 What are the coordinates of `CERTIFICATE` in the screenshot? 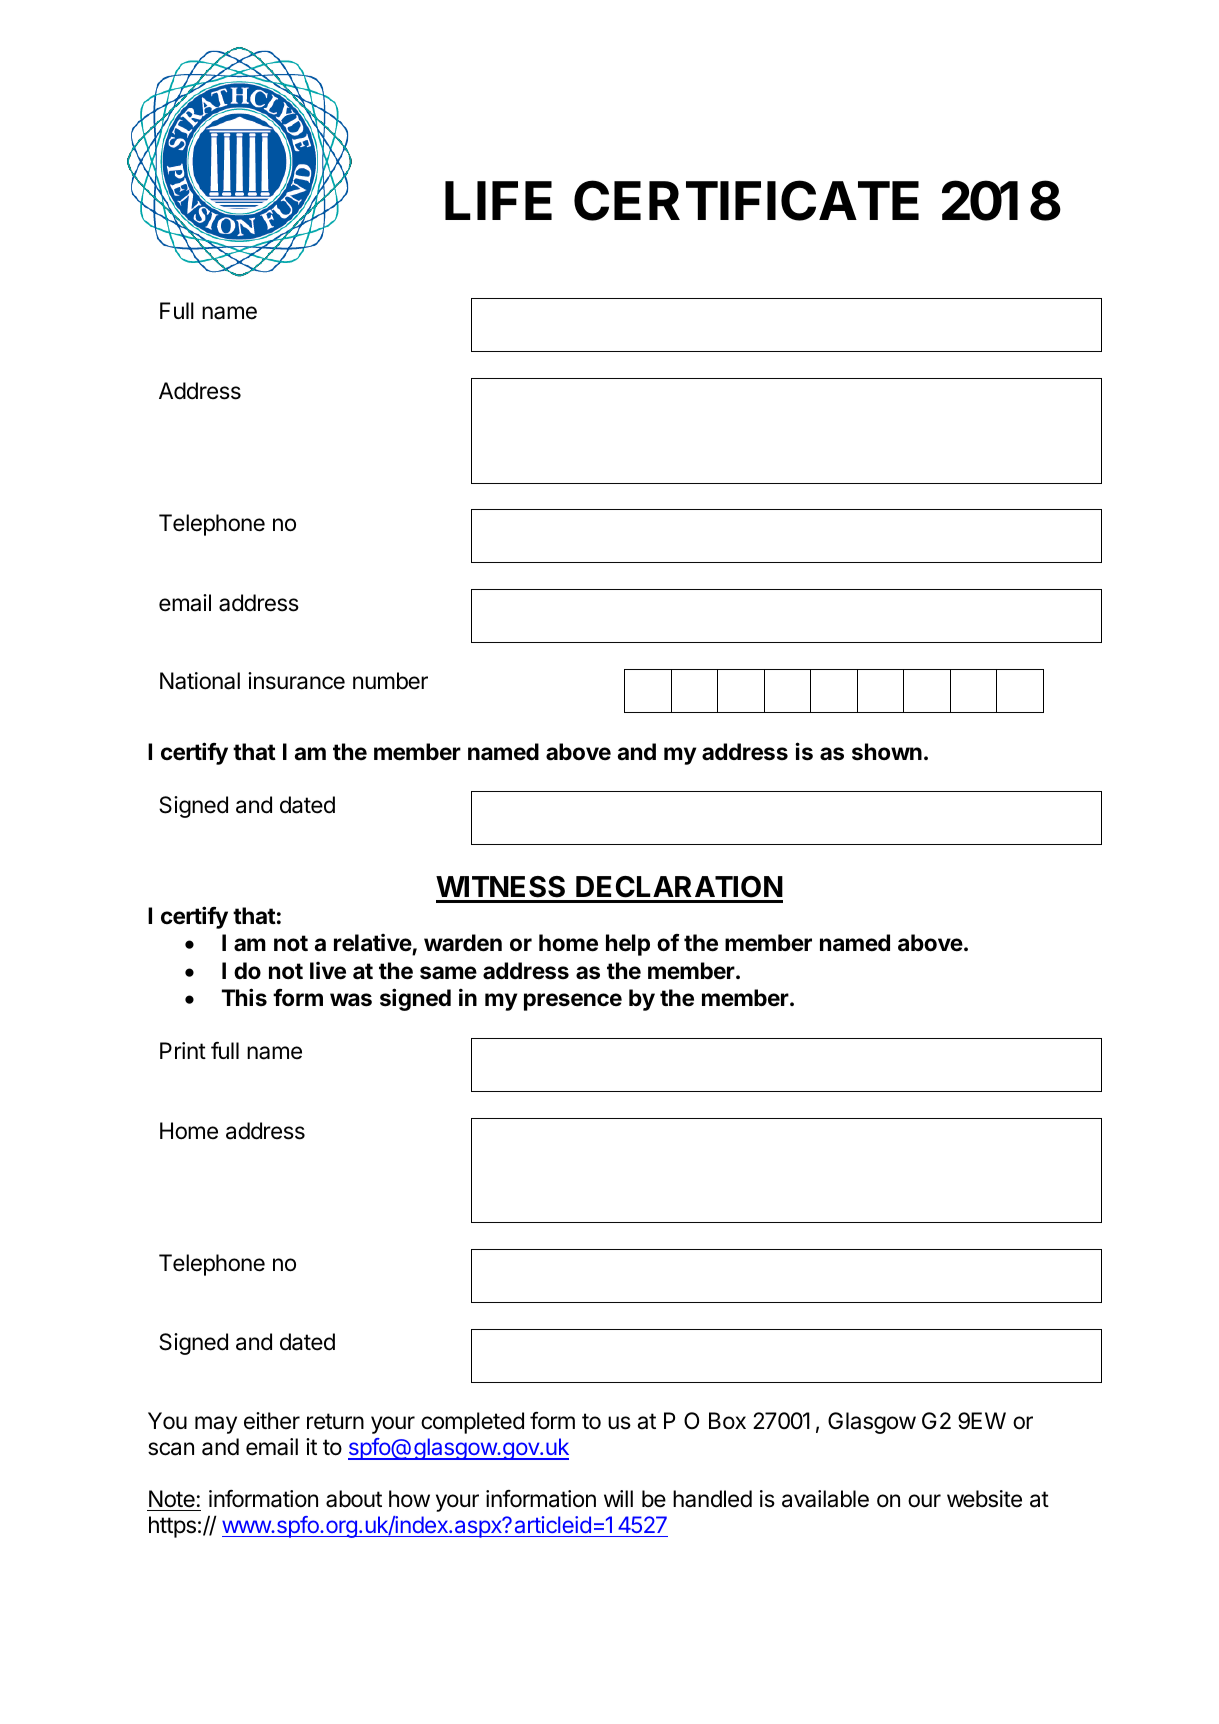 It's located at (746, 200).
